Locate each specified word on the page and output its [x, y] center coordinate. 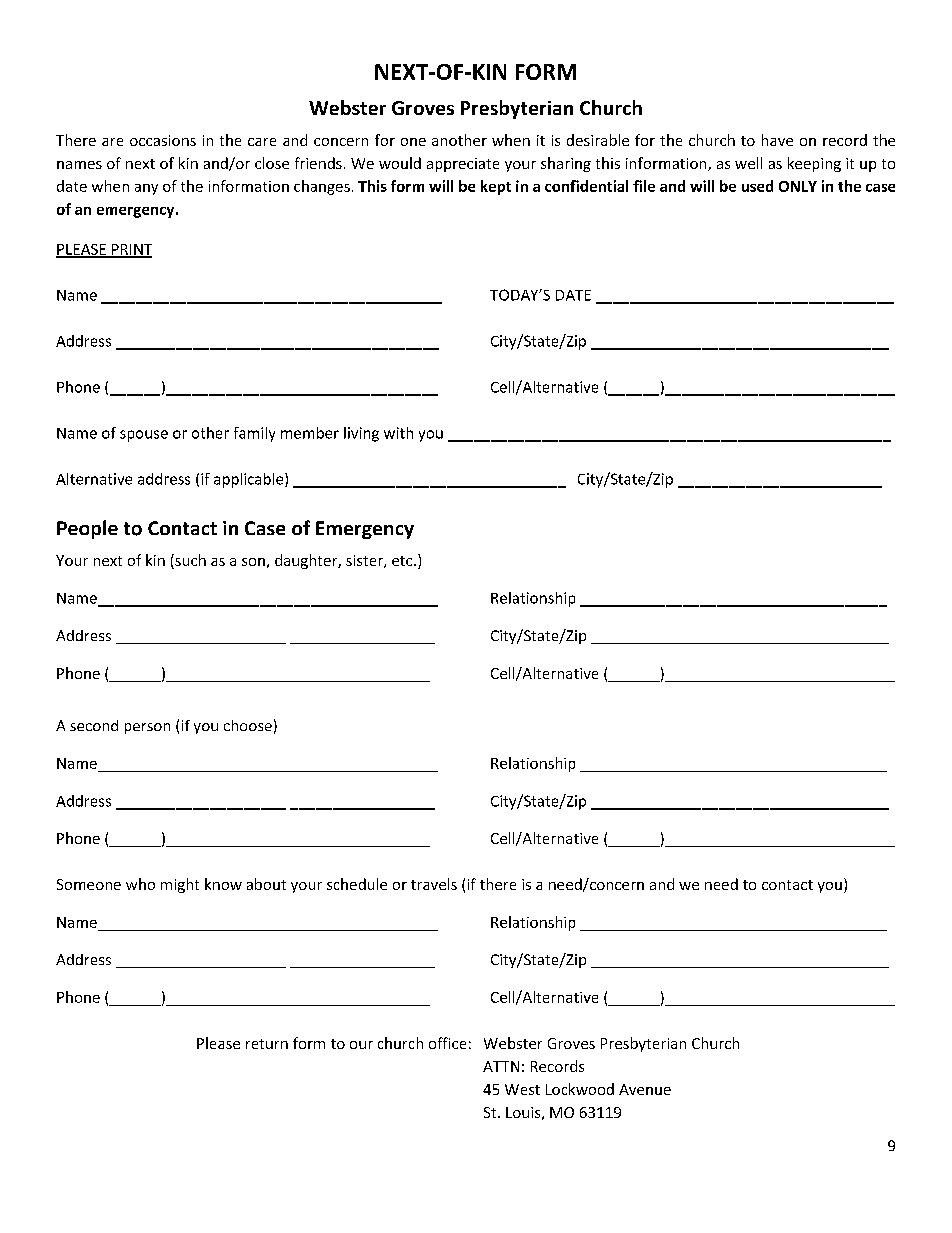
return [267, 1044]
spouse [144, 436]
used [757, 186]
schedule [357, 884]
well [748, 163]
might [180, 885]
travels [434, 884]
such [189, 561]
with [398, 433]
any [146, 189]
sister [365, 561]
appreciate [463, 165]
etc [403, 561]
